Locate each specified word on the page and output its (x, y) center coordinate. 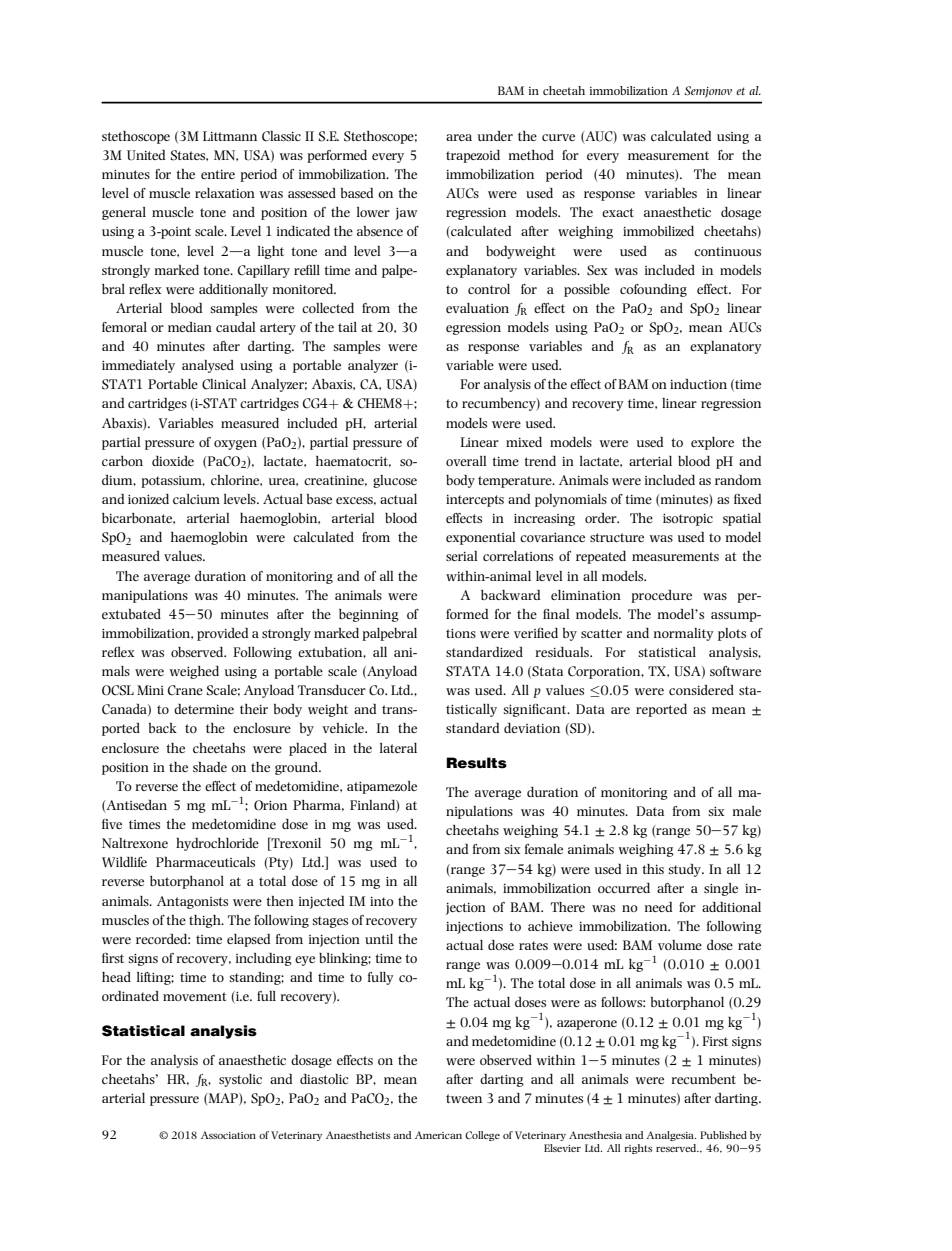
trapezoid (473, 156)
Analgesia (671, 1136)
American (438, 1135)
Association (228, 1135)
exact (618, 212)
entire (218, 174)
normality (684, 634)
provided (222, 634)
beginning (369, 615)
